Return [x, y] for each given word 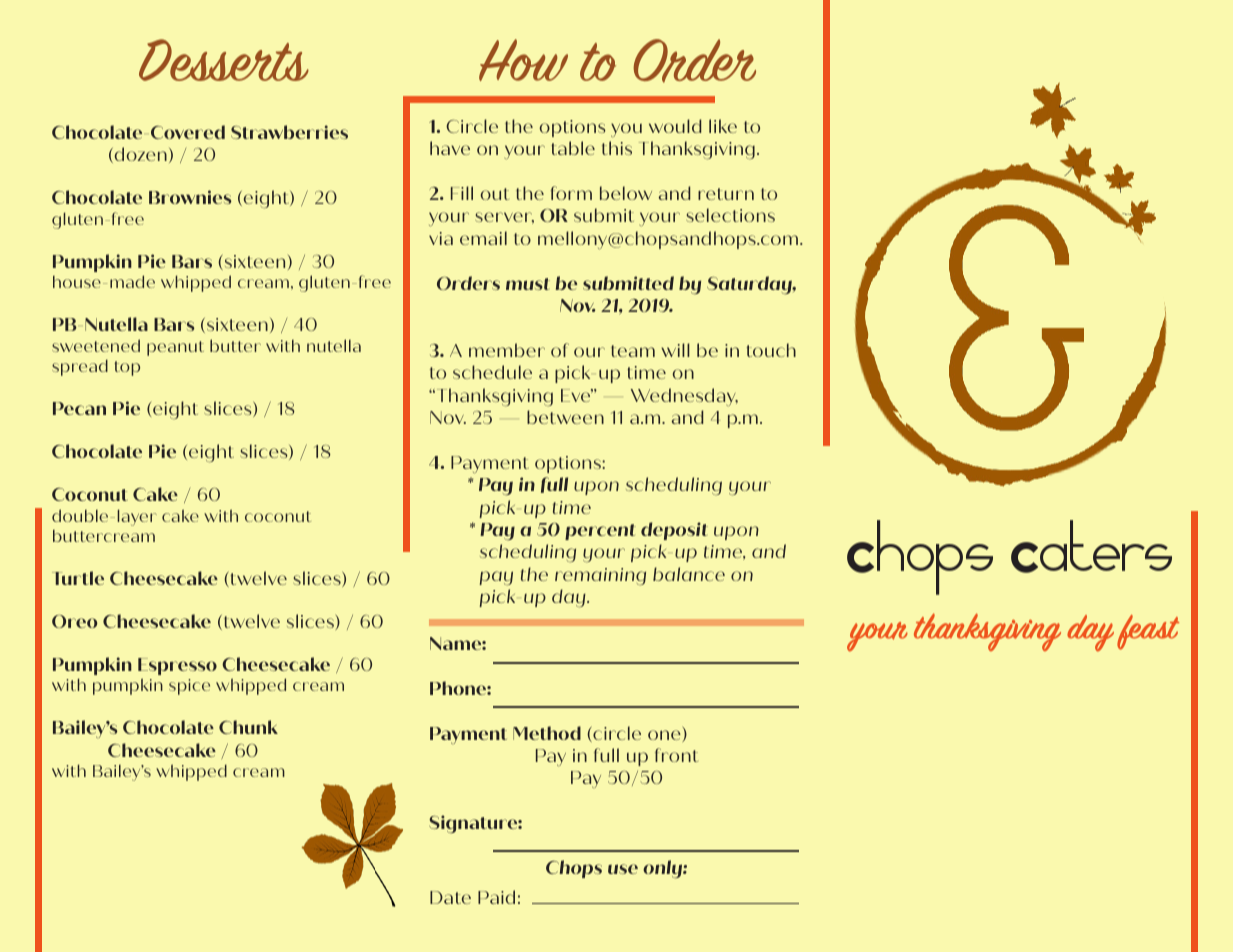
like [723, 126]
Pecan [79, 408]
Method [547, 733]
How [523, 60]
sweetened [96, 345]
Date [450, 897]
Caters [1091, 546]
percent [600, 532]
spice [189, 687]
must [528, 284]
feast [1148, 632]
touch [771, 350]
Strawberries [289, 132]
